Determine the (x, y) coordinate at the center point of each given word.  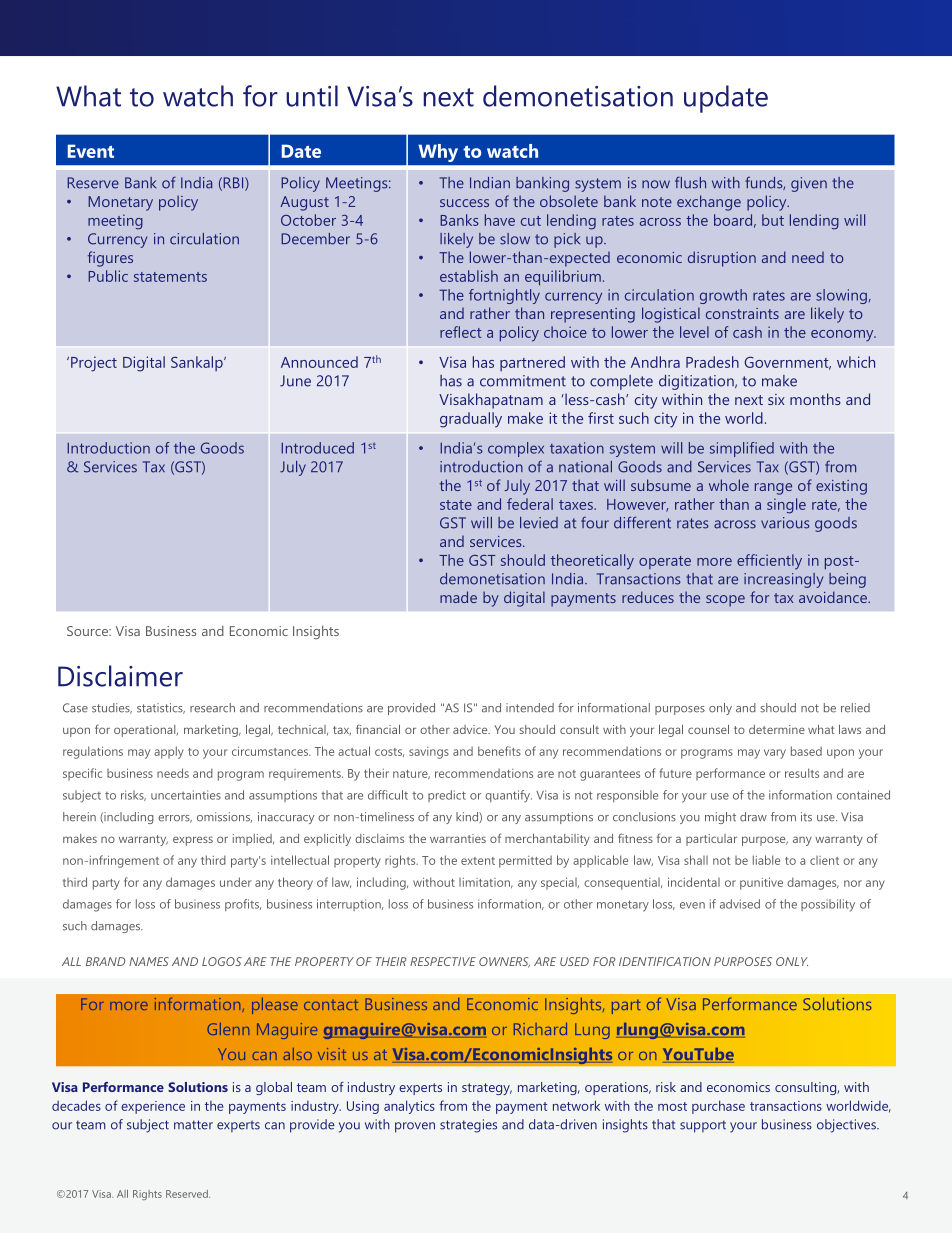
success (464, 203)
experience (153, 1107)
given (809, 184)
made (458, 597)
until (312, 96)
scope (725, 601)
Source (88, 631)
